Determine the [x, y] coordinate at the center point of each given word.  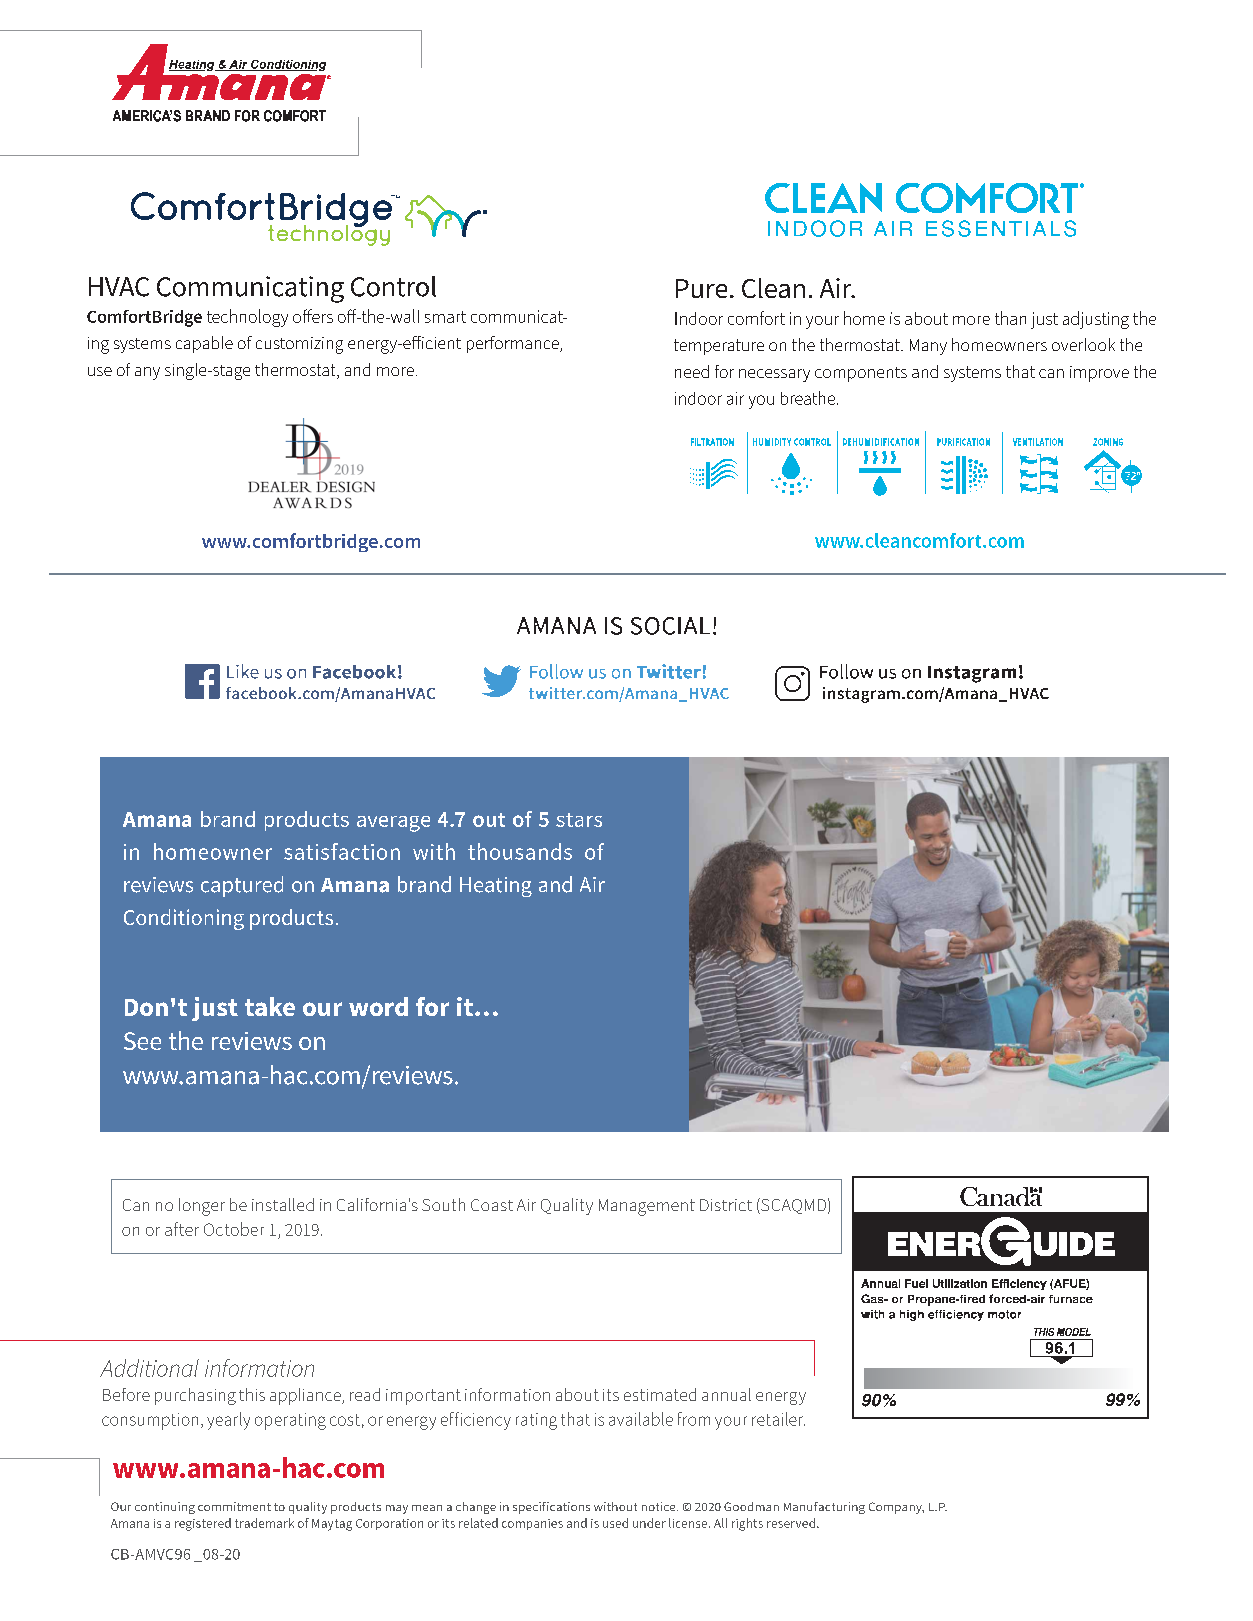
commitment [234, 1506]
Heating [496, 887]
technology [247, 318]
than [1010, 318]
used [615, 1523]
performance [514, 344]
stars [579, 820]
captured [242, 886]
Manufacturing [824, 1508]
